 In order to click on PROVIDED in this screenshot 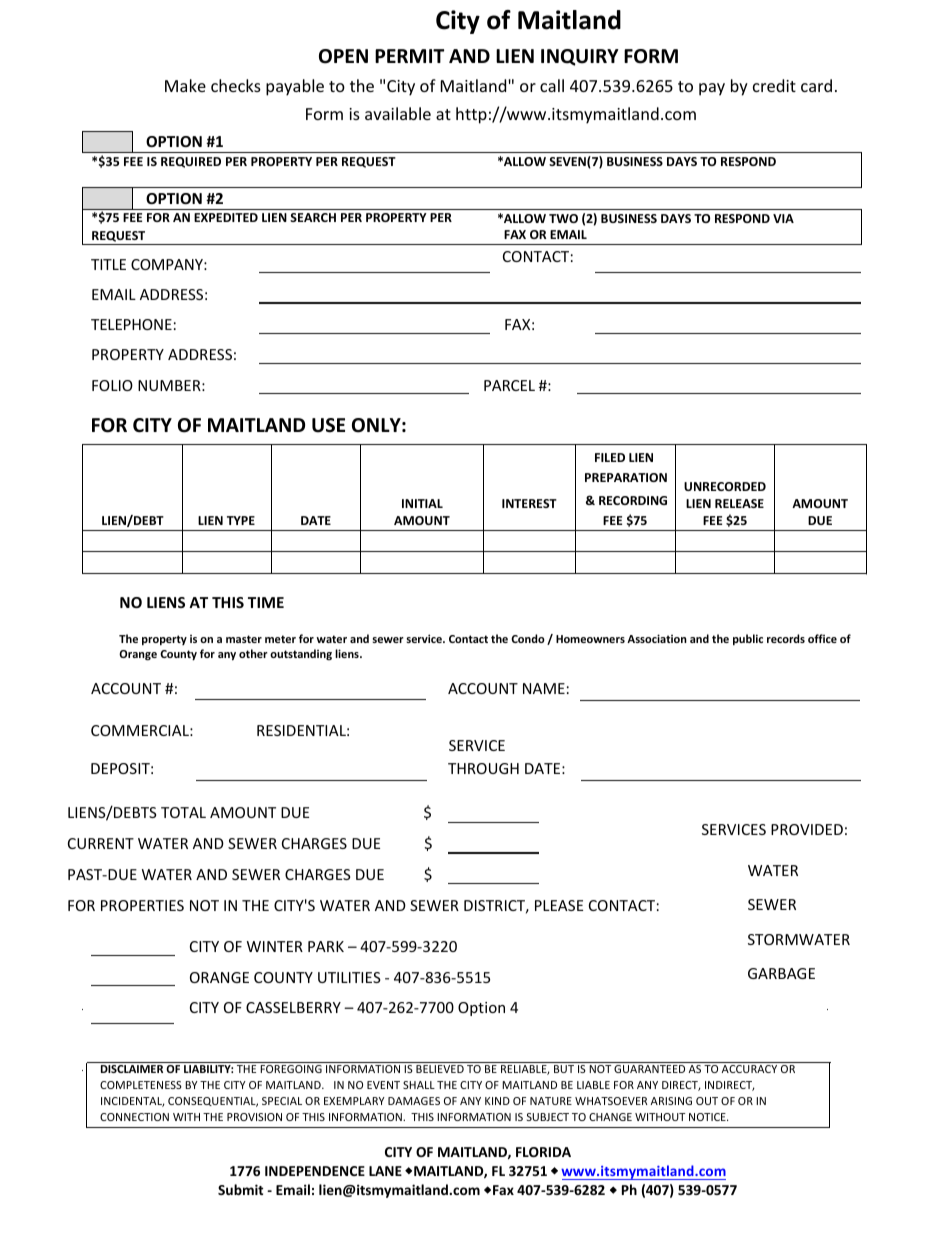, I will do `click(807, 829)`.
